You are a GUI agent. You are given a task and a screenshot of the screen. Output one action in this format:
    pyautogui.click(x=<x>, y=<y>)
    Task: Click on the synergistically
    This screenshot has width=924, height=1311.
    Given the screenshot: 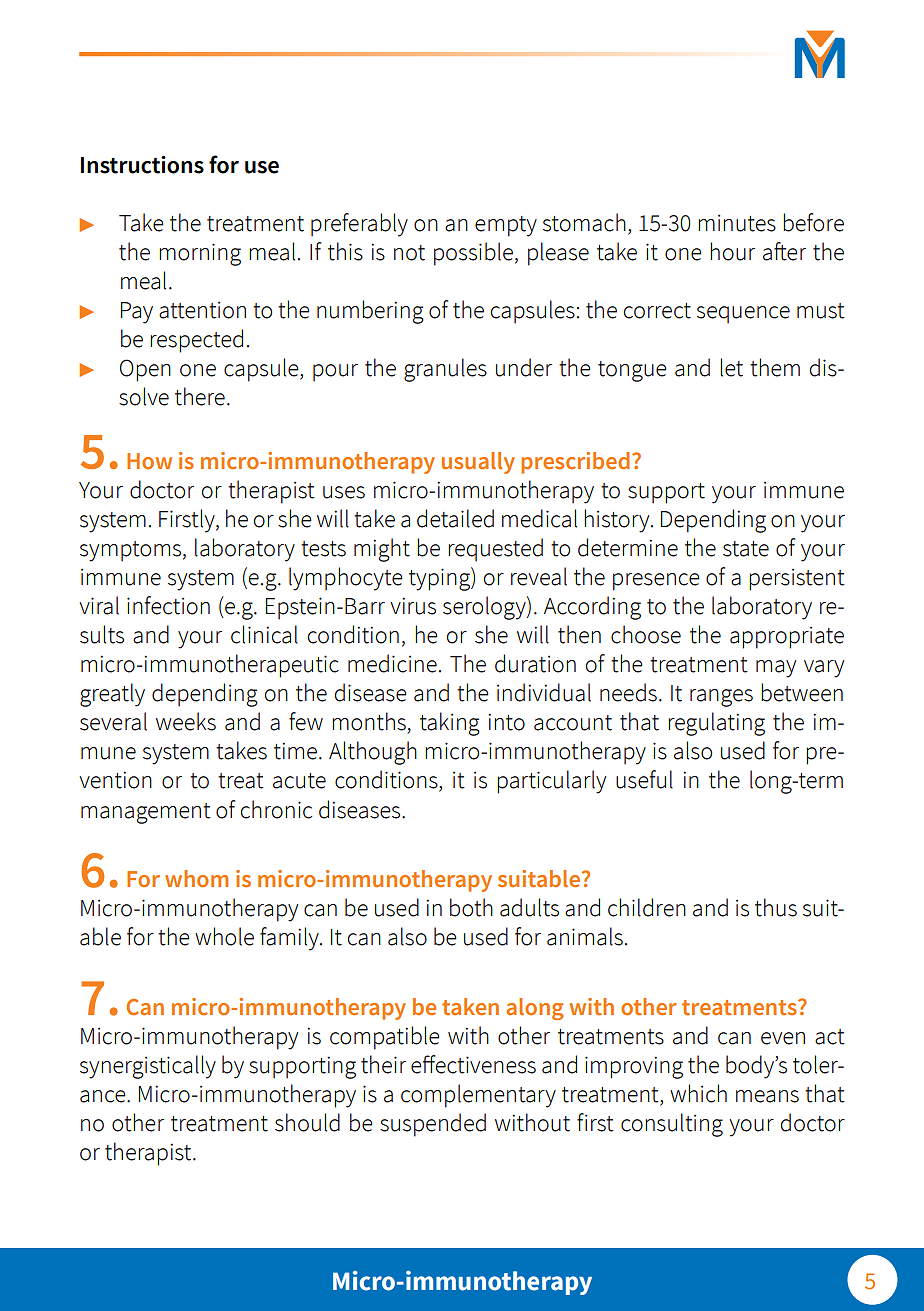 What is the action you would take?
    pyautogui.click(x=148, y=1067)
